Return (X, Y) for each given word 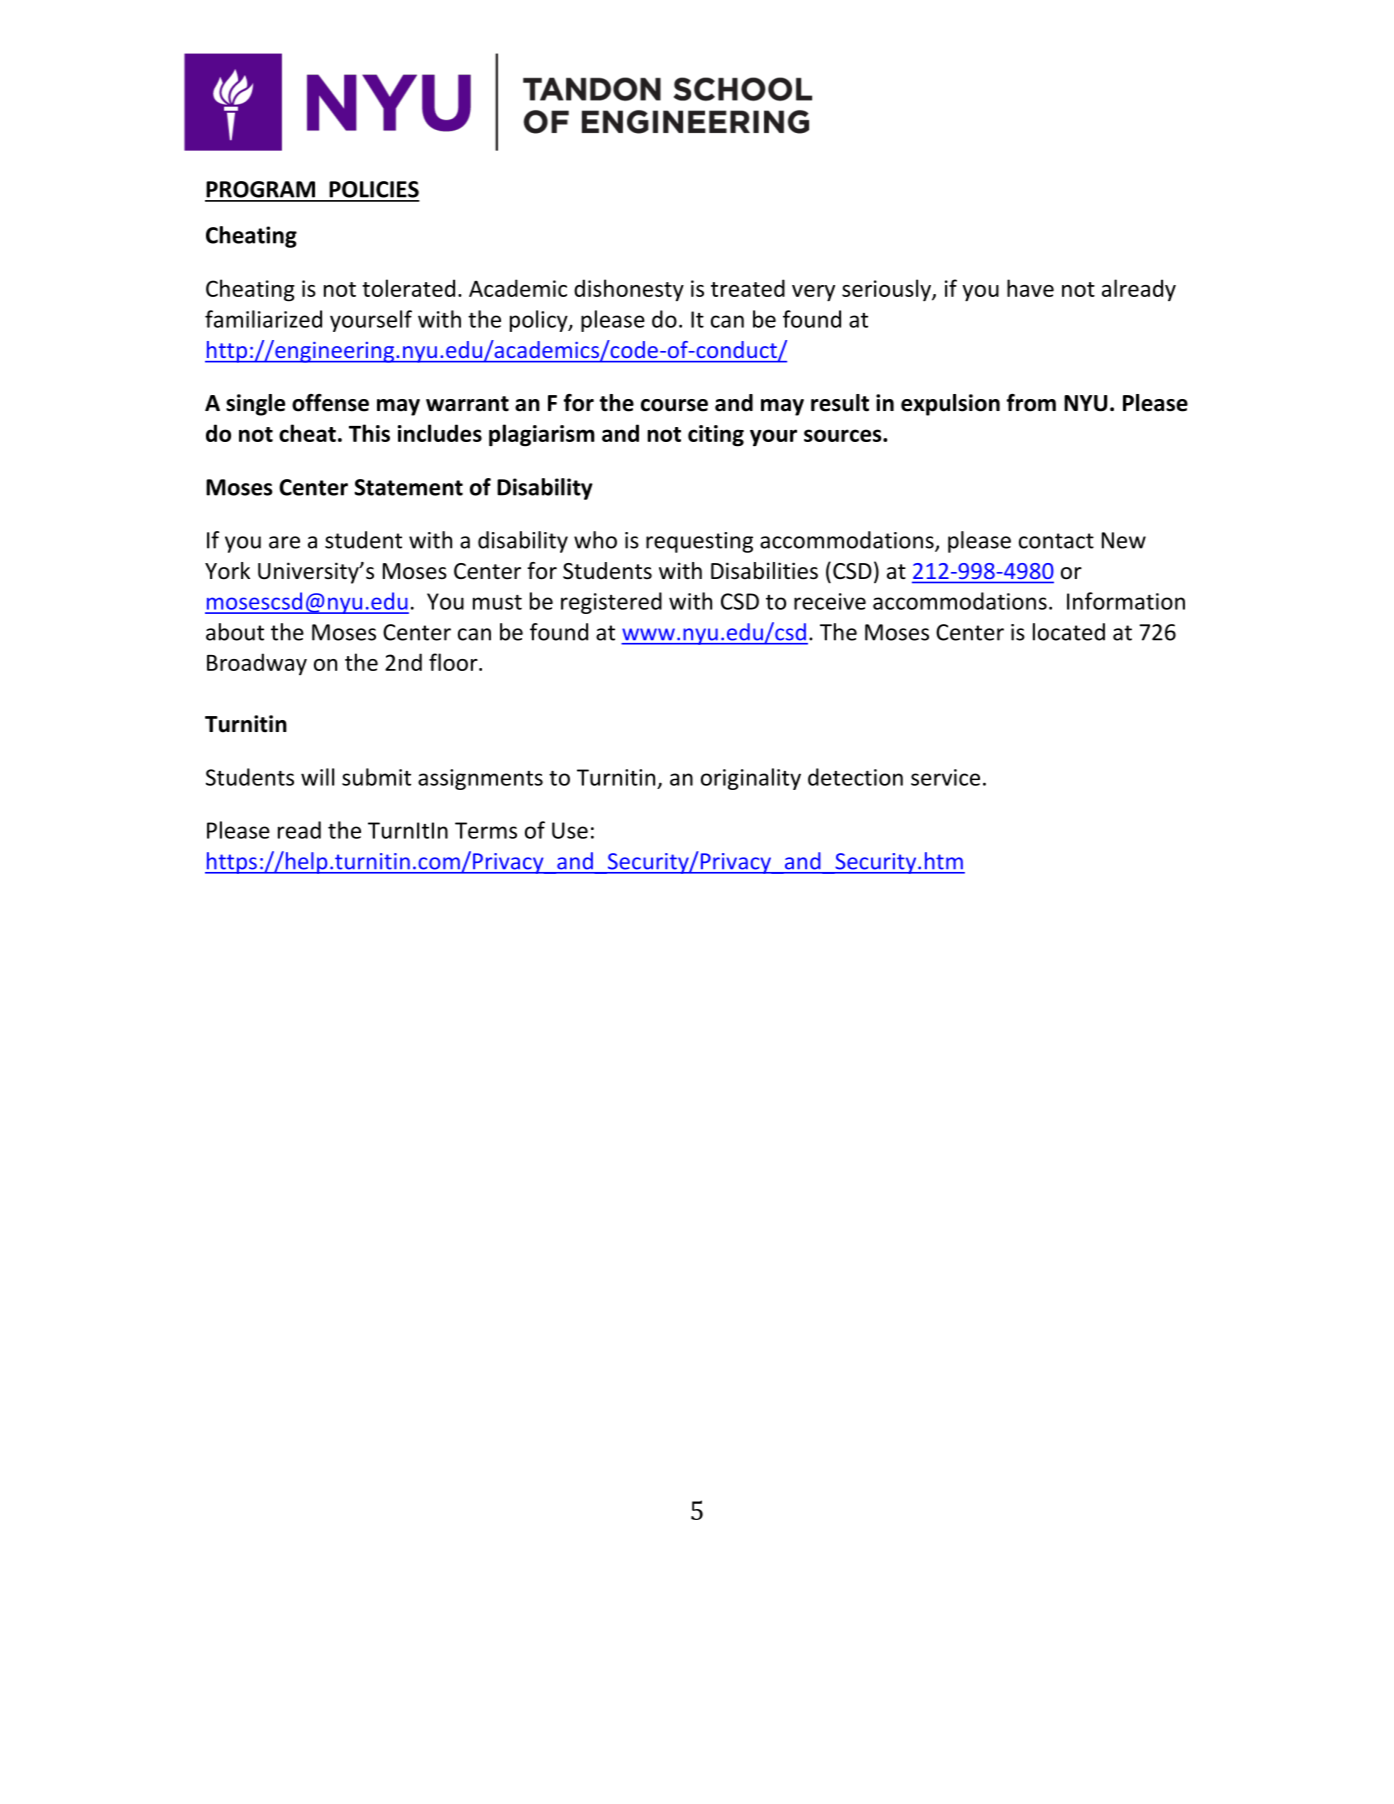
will (317, 777)
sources (844, 435)
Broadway (257, 664)
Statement (408, 487)
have (1030, 288)
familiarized (263, 319)
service (945, 777)
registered (611, 603)
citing (716, 436)
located (1069, 632)
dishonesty (629, 290)
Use (570, 830)
